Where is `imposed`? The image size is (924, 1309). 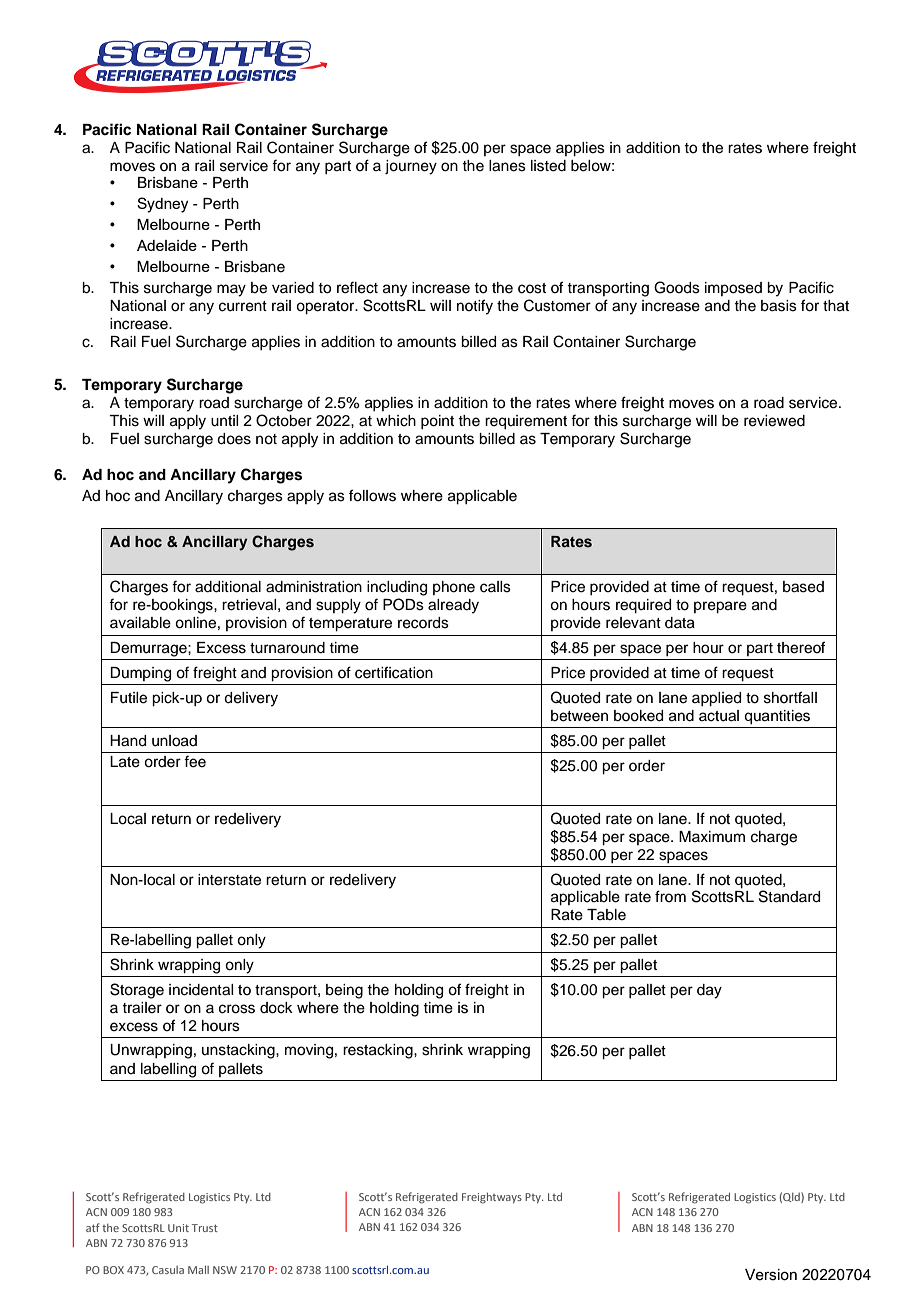
imposed is located at coordinates (733, 289).
